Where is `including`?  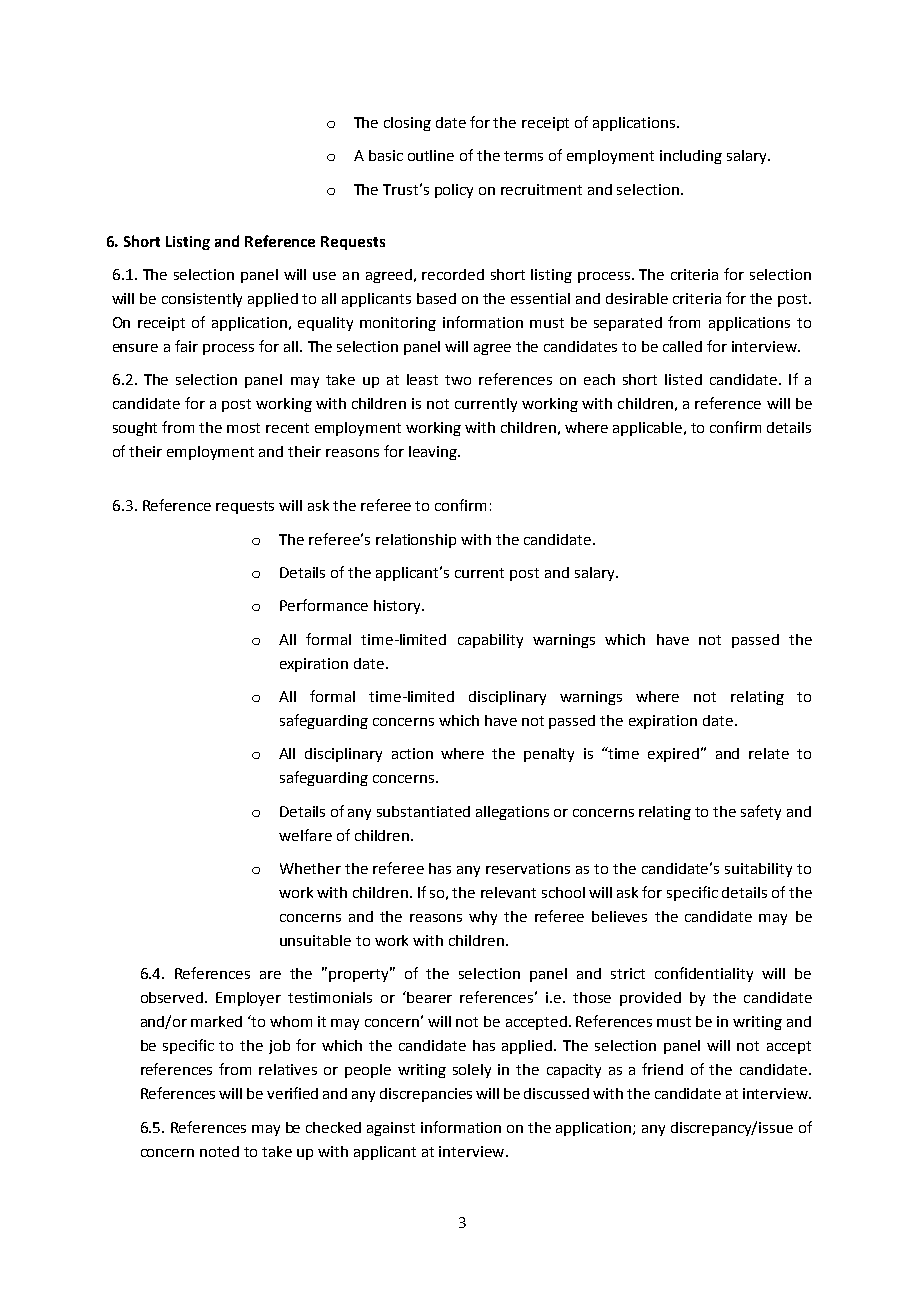
including is located at coordinates (691, 157).
